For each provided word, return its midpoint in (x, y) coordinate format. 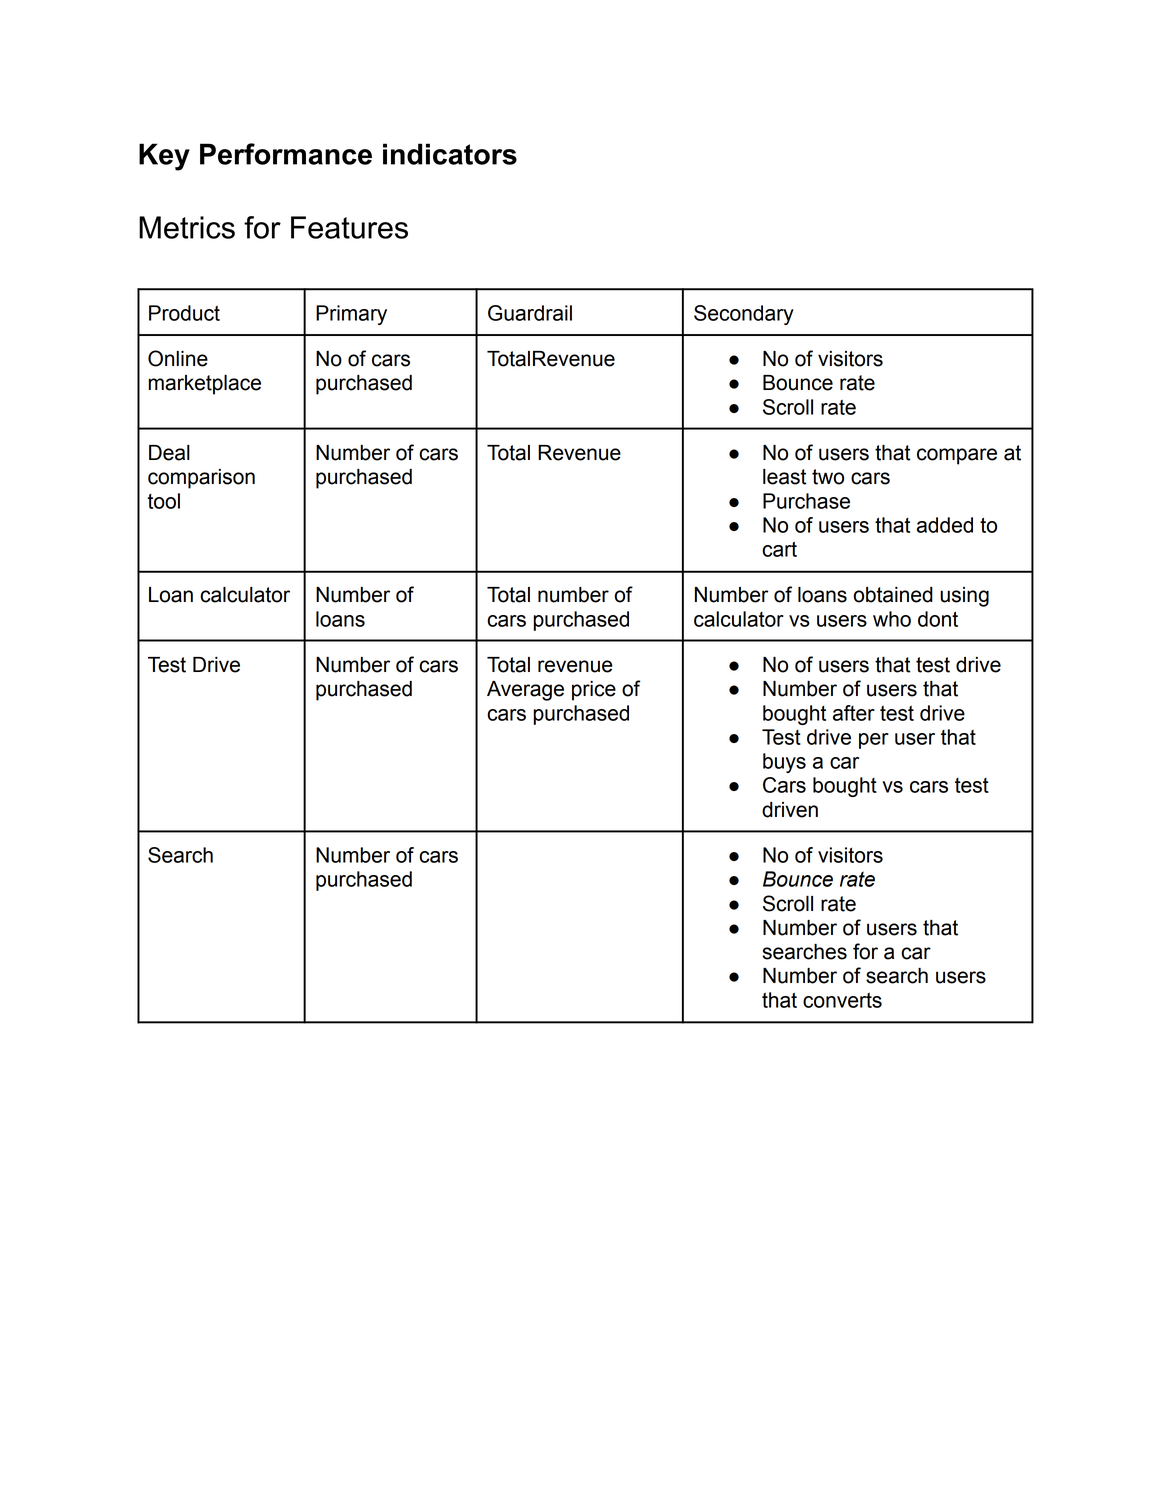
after (854, 713)
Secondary (744, 315)
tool (163, 501)
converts (842, 1000)
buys (784, 763)
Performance (286, 154)
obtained (893, 595)
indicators (450, 154)
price (594, 691)
